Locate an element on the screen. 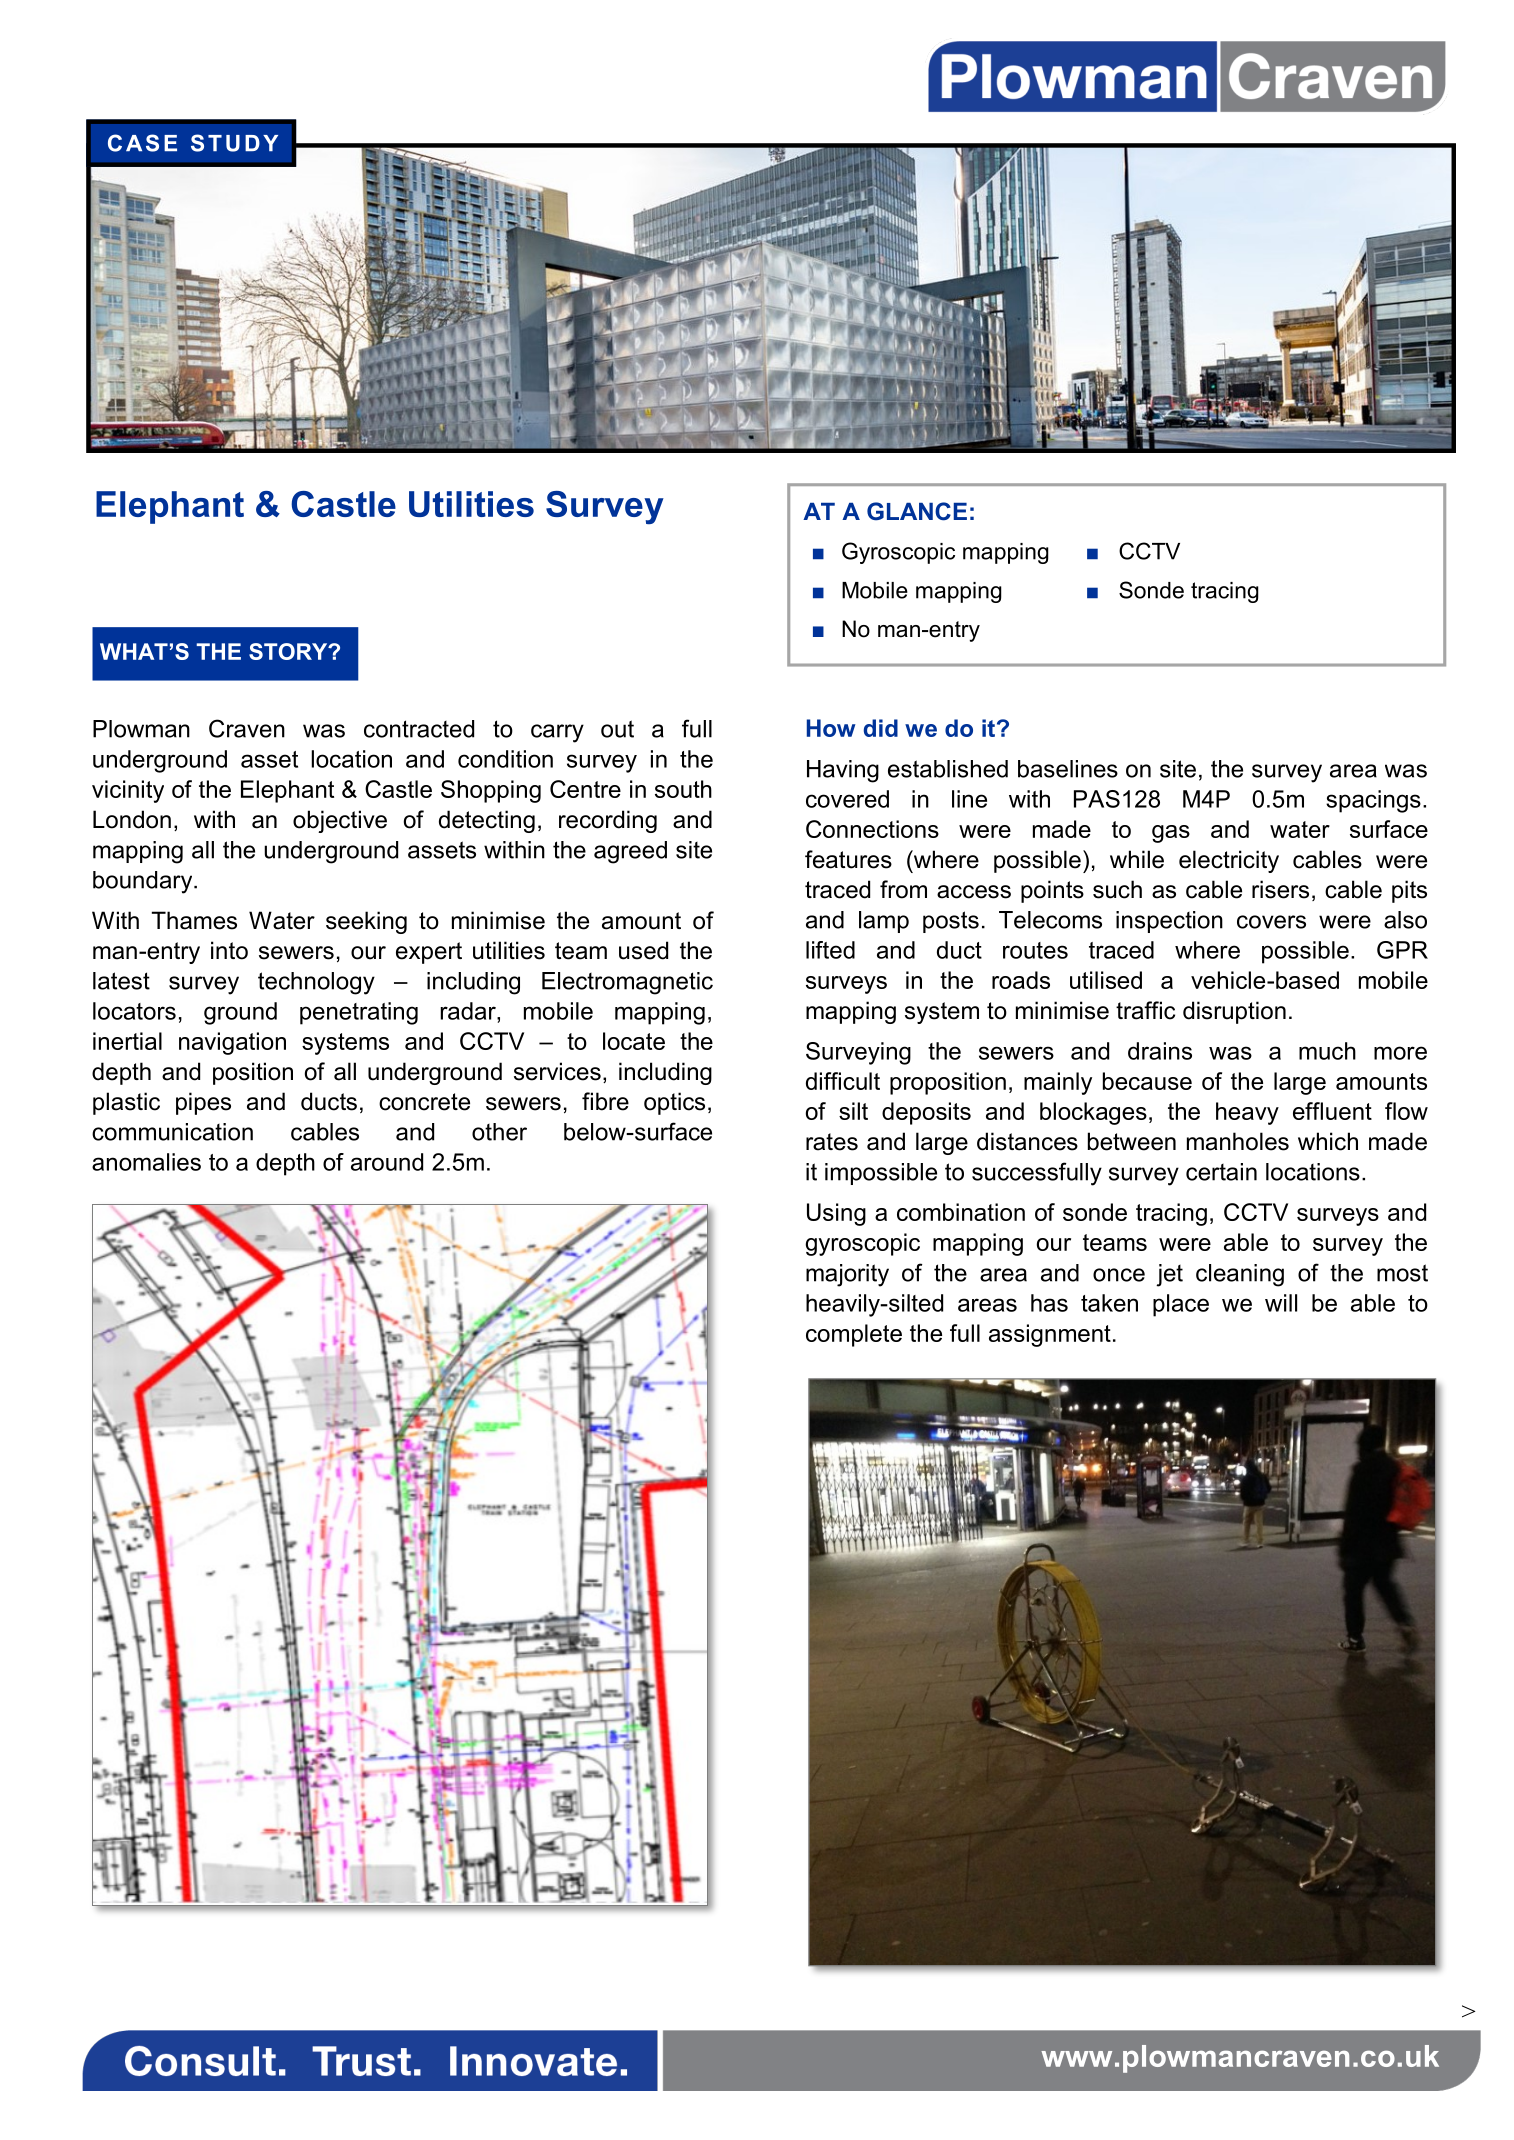  disruption is located at coordinates (1234, 1012).
